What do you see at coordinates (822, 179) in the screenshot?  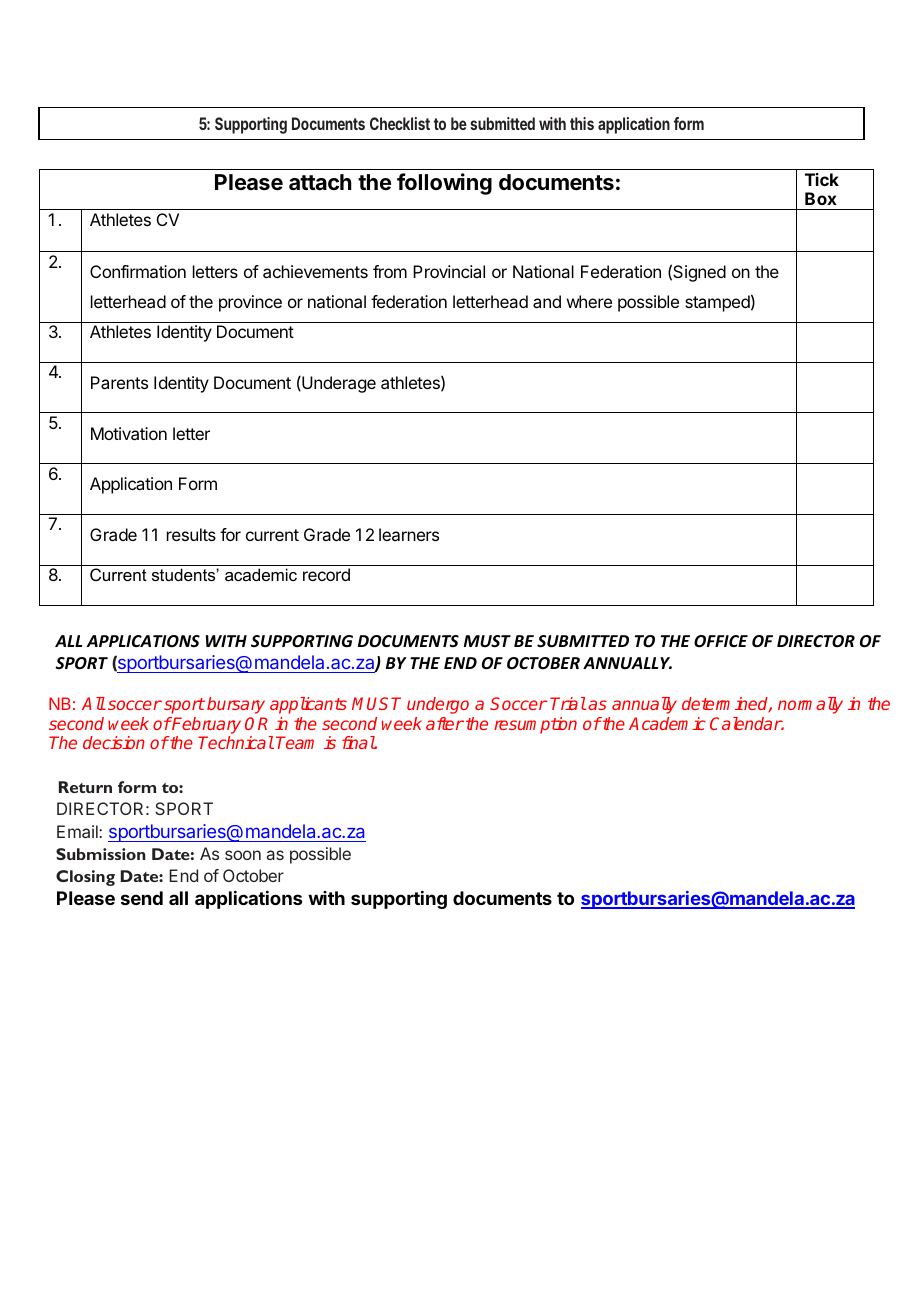 I see `Tick` at bounding box center [822, 179].
